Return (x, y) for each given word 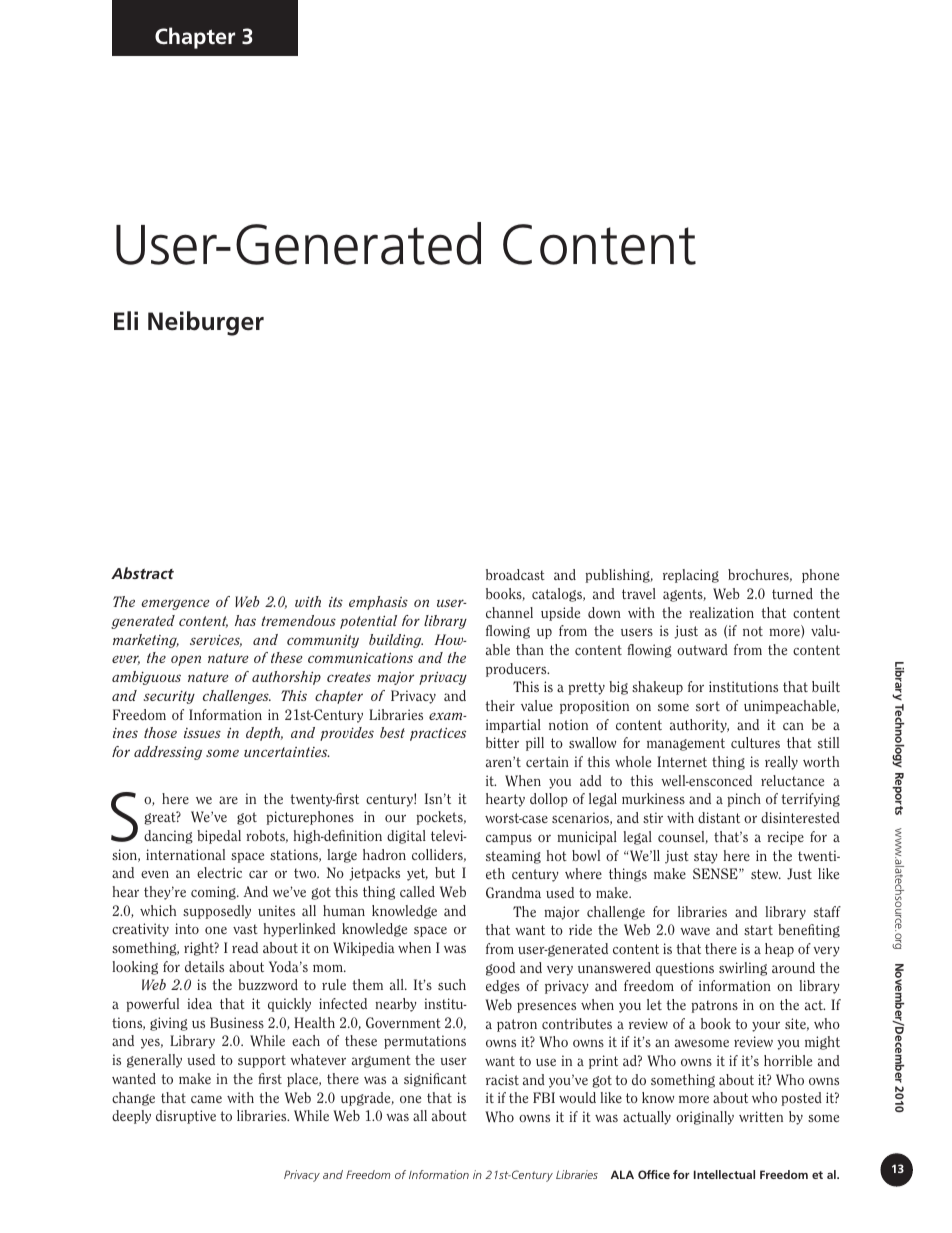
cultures (755, 742)
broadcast (515, 574)
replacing (691, 576)
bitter (502, 742)
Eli (126, 320)
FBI (544, 1097)
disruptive (186, 1117)
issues (202, 733)
